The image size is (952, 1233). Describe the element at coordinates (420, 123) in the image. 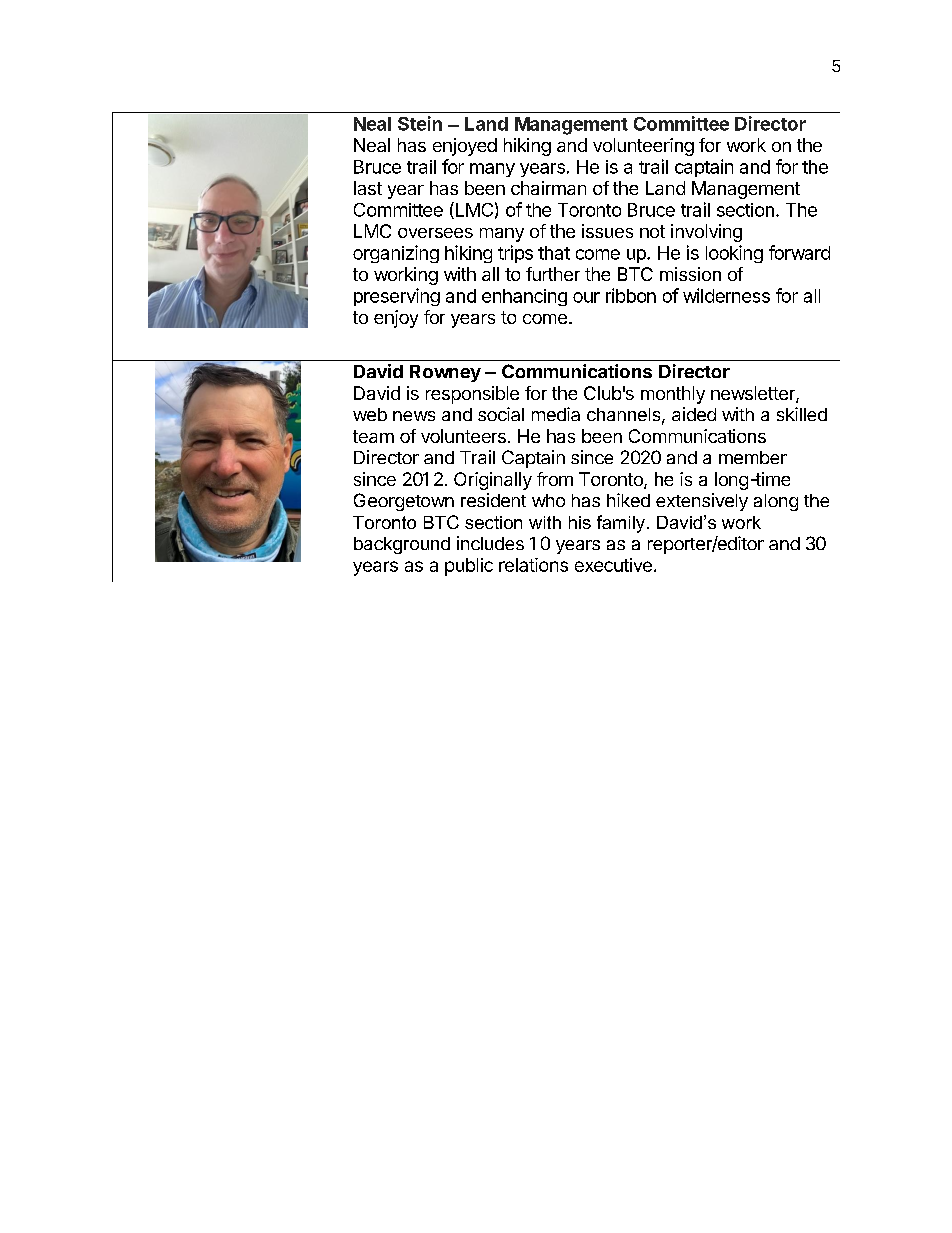

I see `Stein` at that location.
